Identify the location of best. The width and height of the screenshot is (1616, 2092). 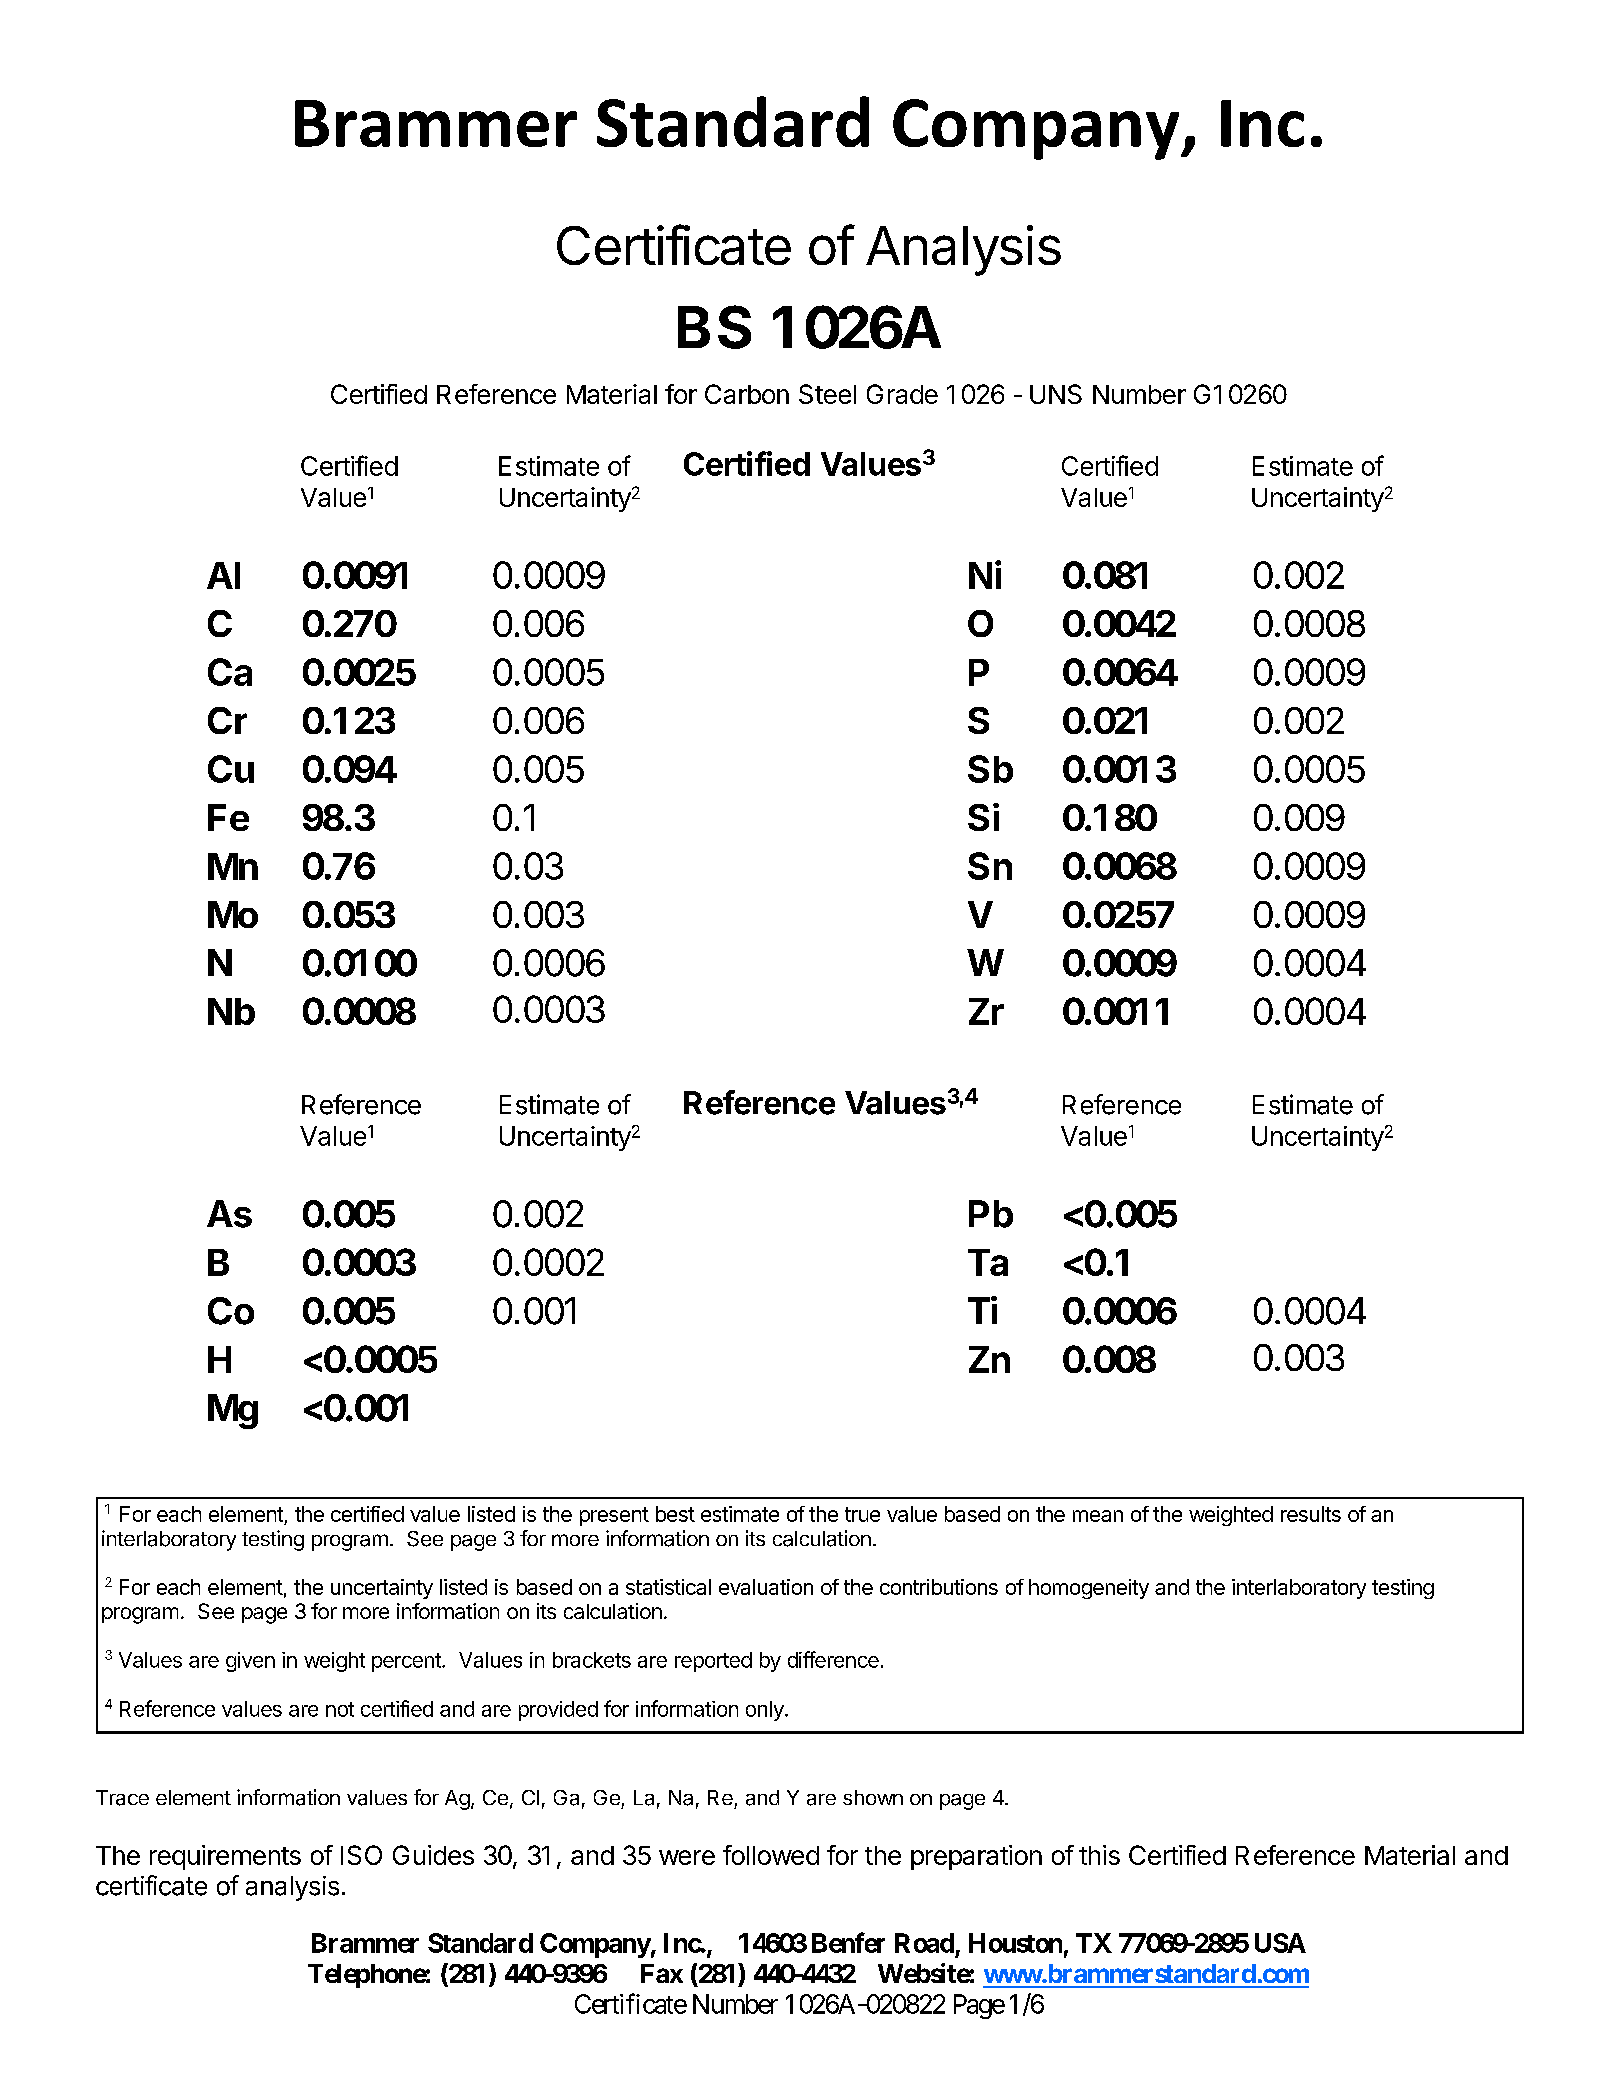
(675, 1514).
